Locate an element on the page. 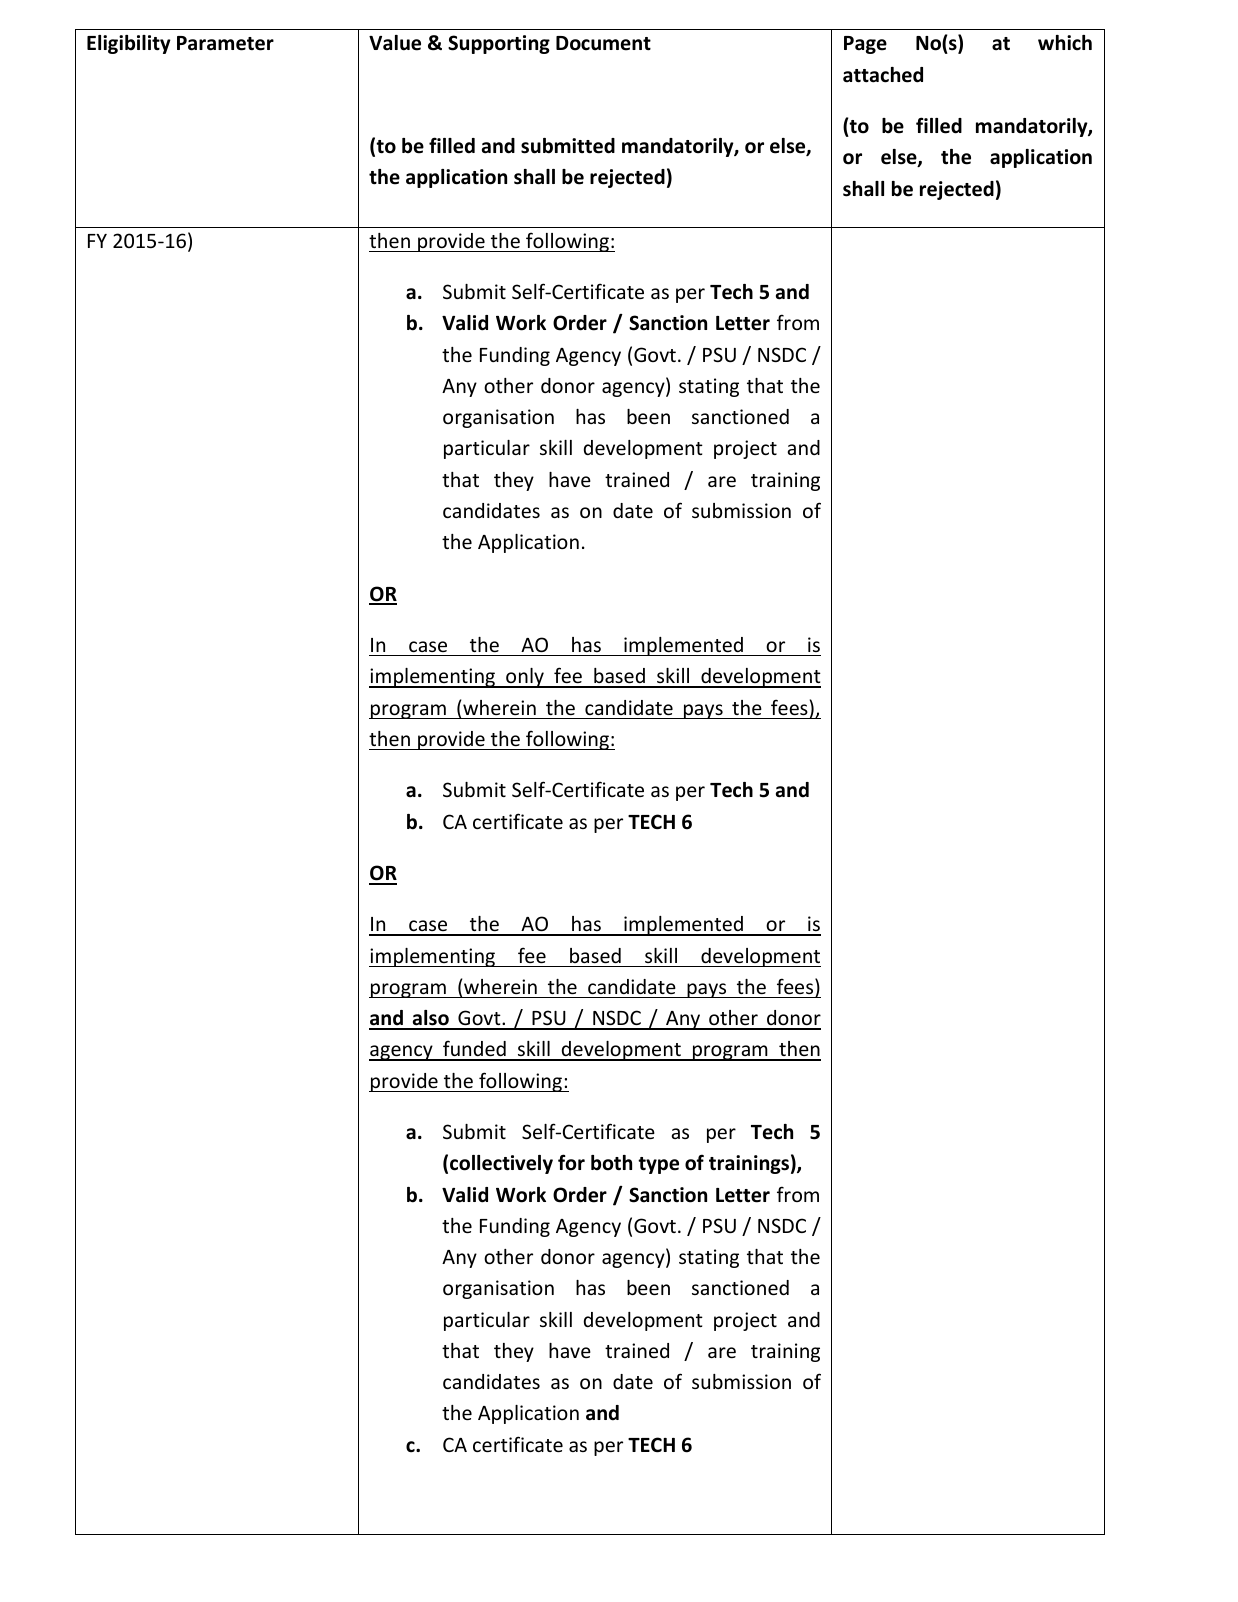 The image size is (1238, 1602). attached is located at coordinates (883, 75).
